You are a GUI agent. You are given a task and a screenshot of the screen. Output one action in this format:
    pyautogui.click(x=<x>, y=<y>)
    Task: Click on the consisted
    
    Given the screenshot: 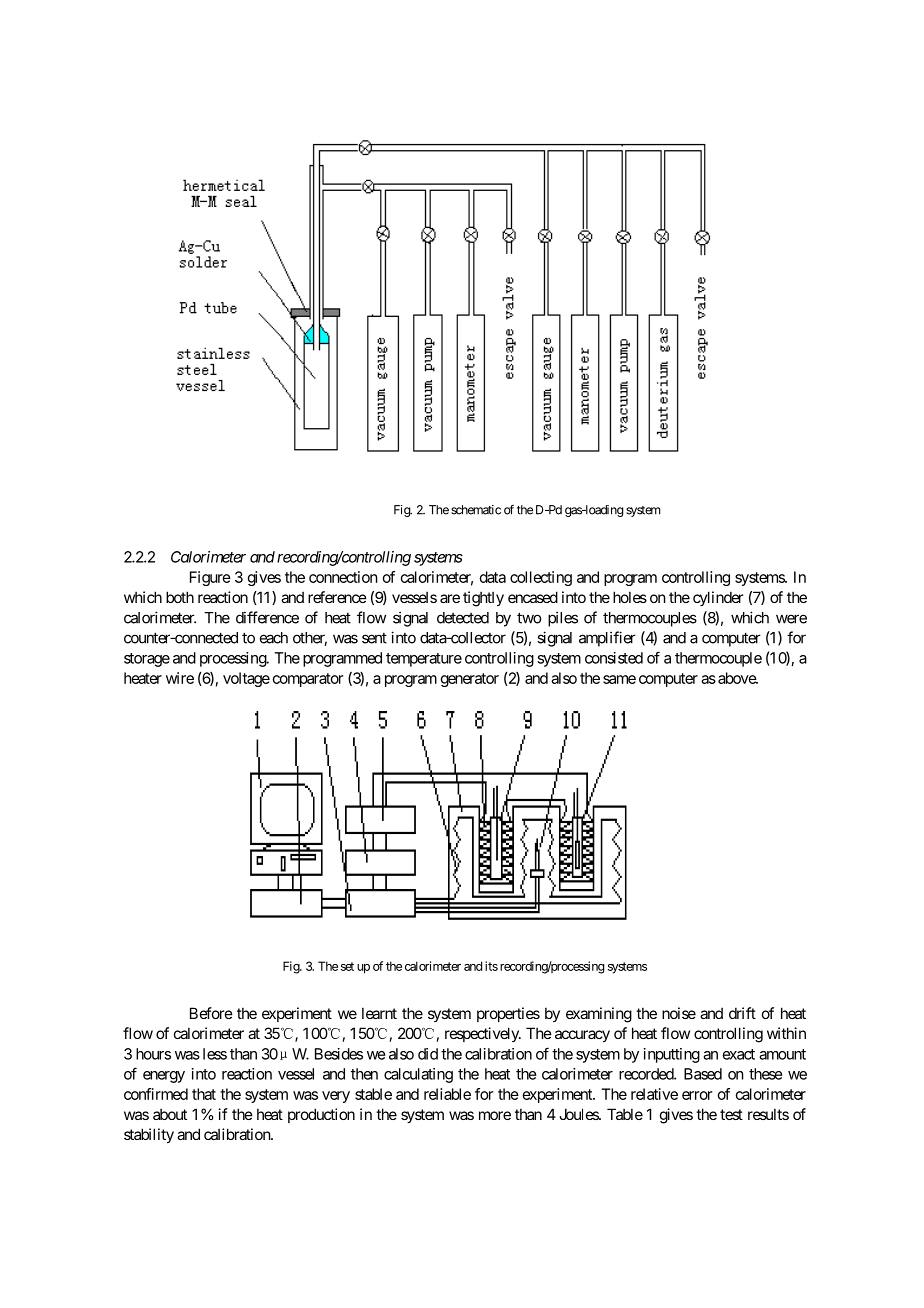 What is the action you would take?
    pyautogui.click(x=614, y=658)
